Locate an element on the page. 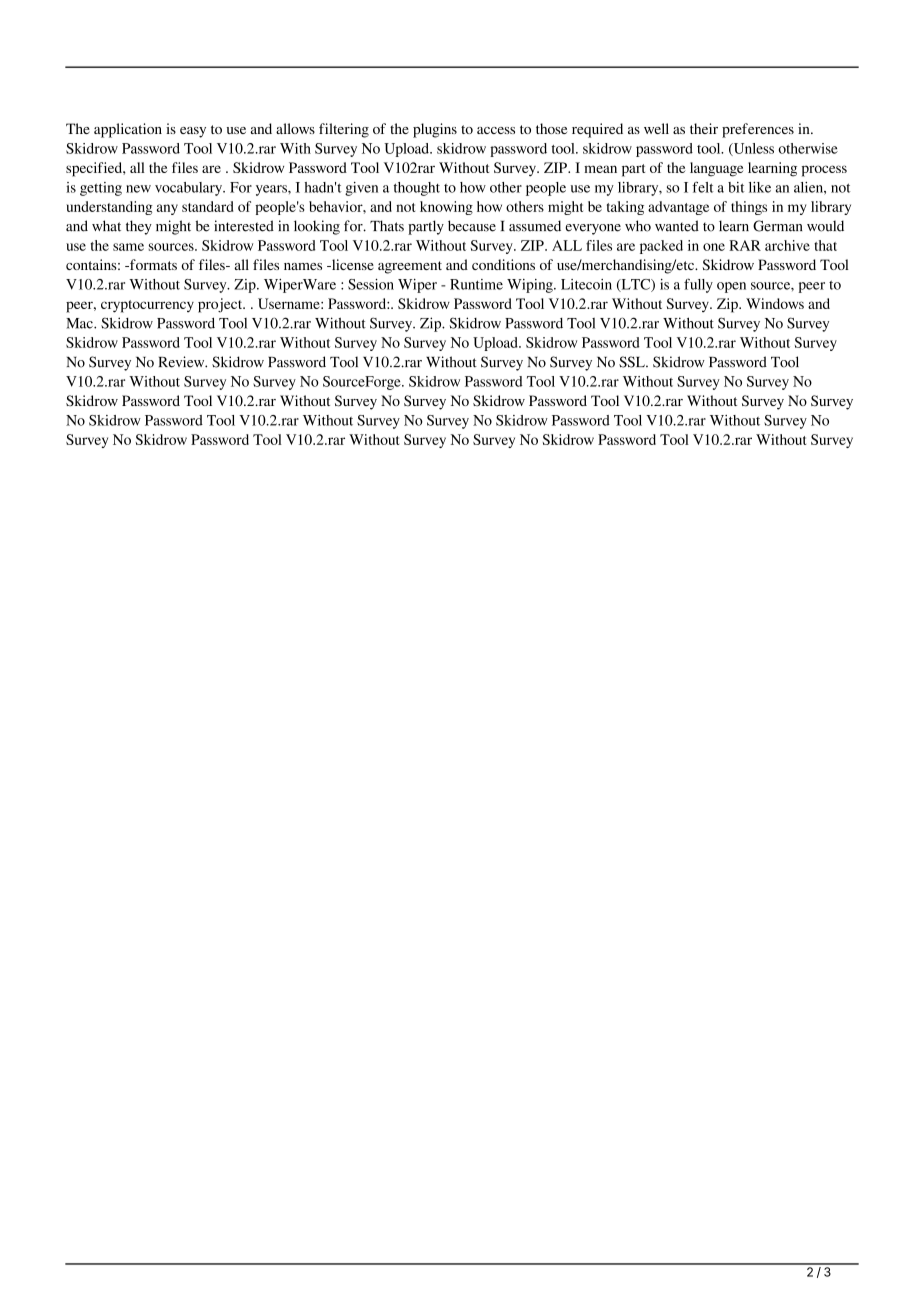 Image resolution: width=924 pixels, height=1308 pixels. things is located at coordinates (749, 208).
